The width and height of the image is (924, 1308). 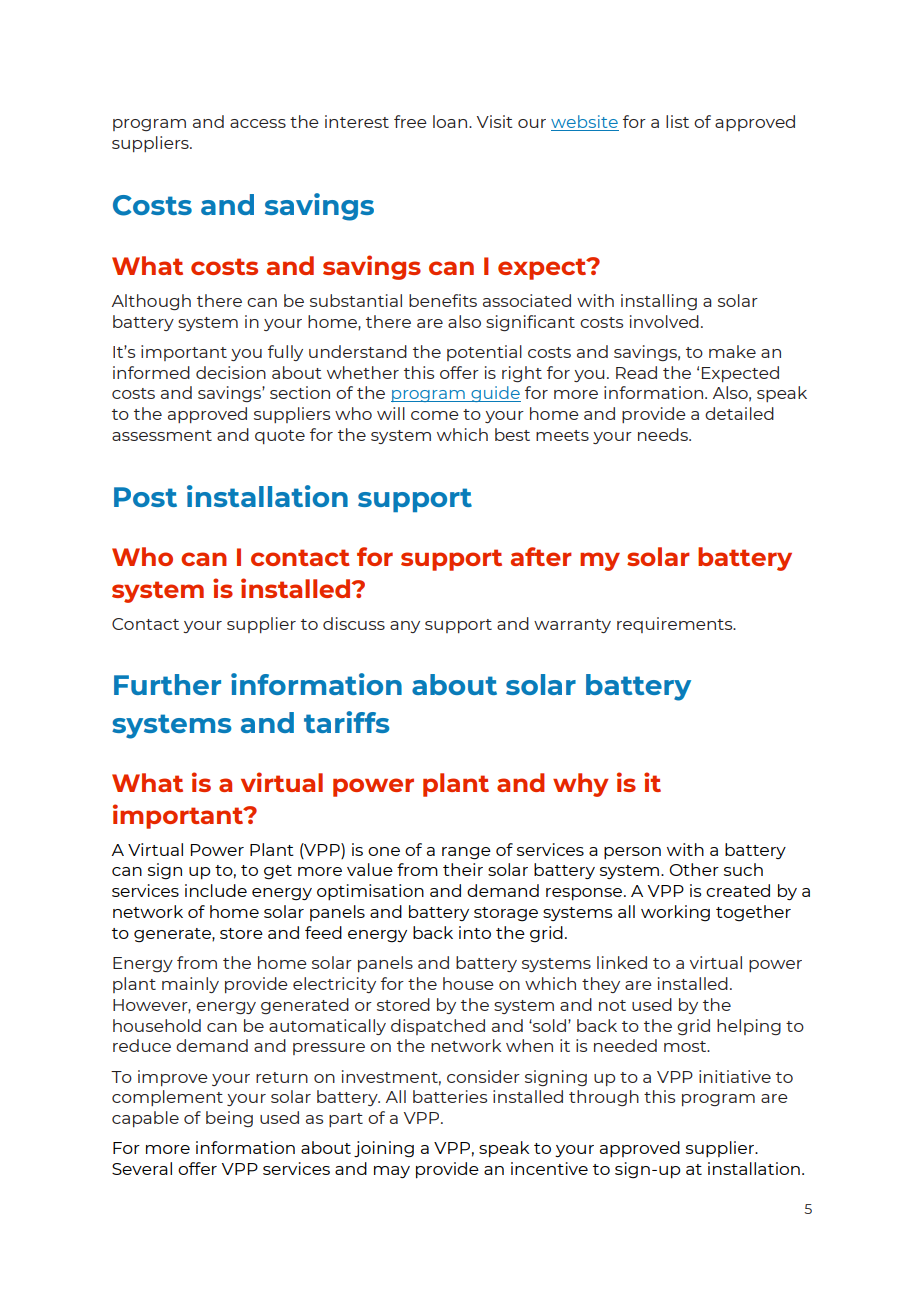 I want to click on being, so click(x=229, y=1119).
